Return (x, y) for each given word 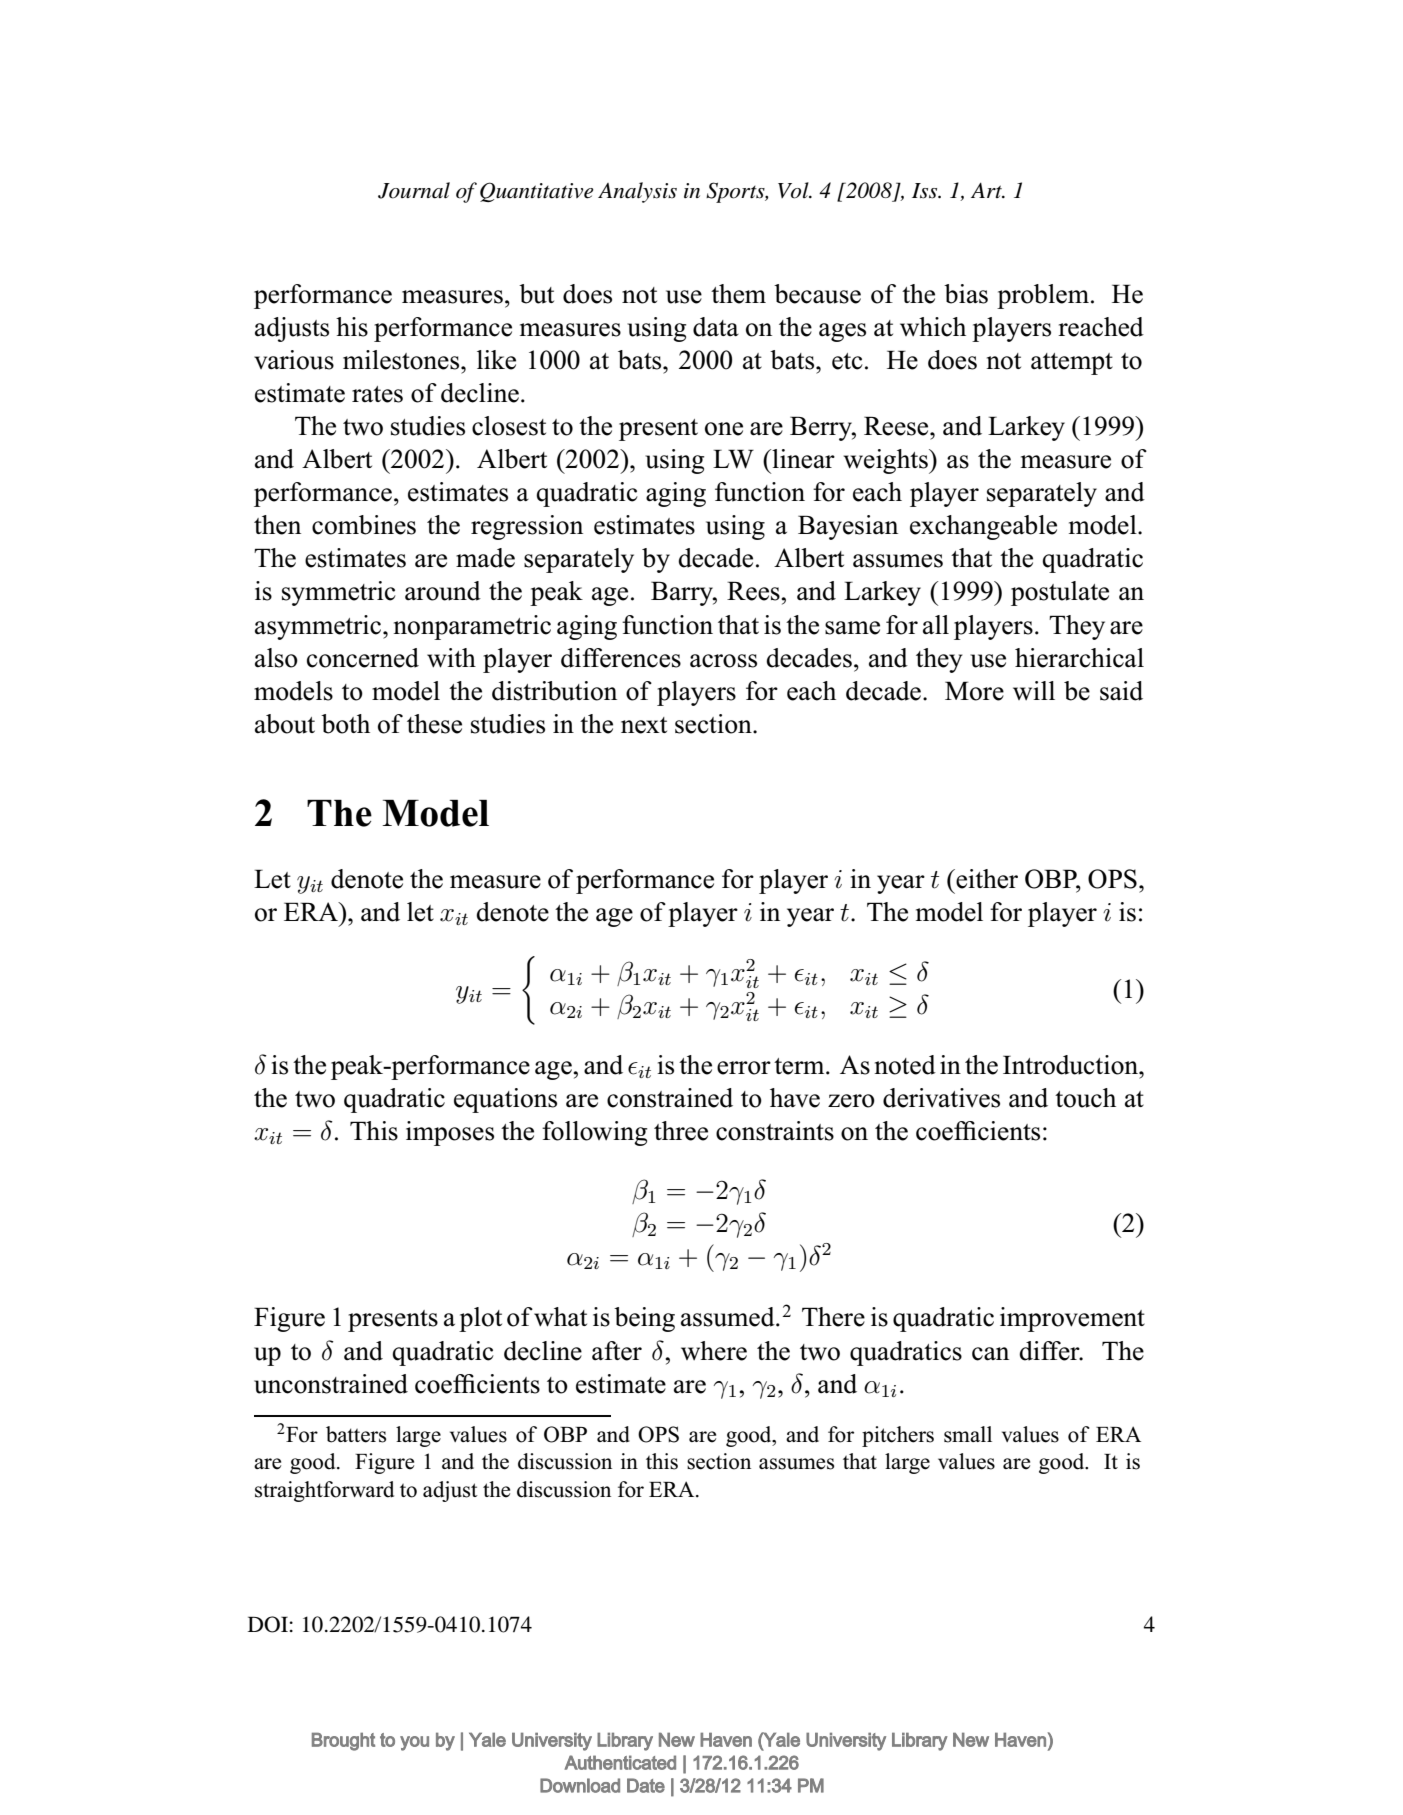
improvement (1072, 1319)
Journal (414, 190)
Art (987, 190)
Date (646, 1785)
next (644, 725)
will (1034, 690)
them (738, 294)
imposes (450, 1133)
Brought (343, 1742)
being (644, 1319)
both (345, 724)
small (968, 1434)
